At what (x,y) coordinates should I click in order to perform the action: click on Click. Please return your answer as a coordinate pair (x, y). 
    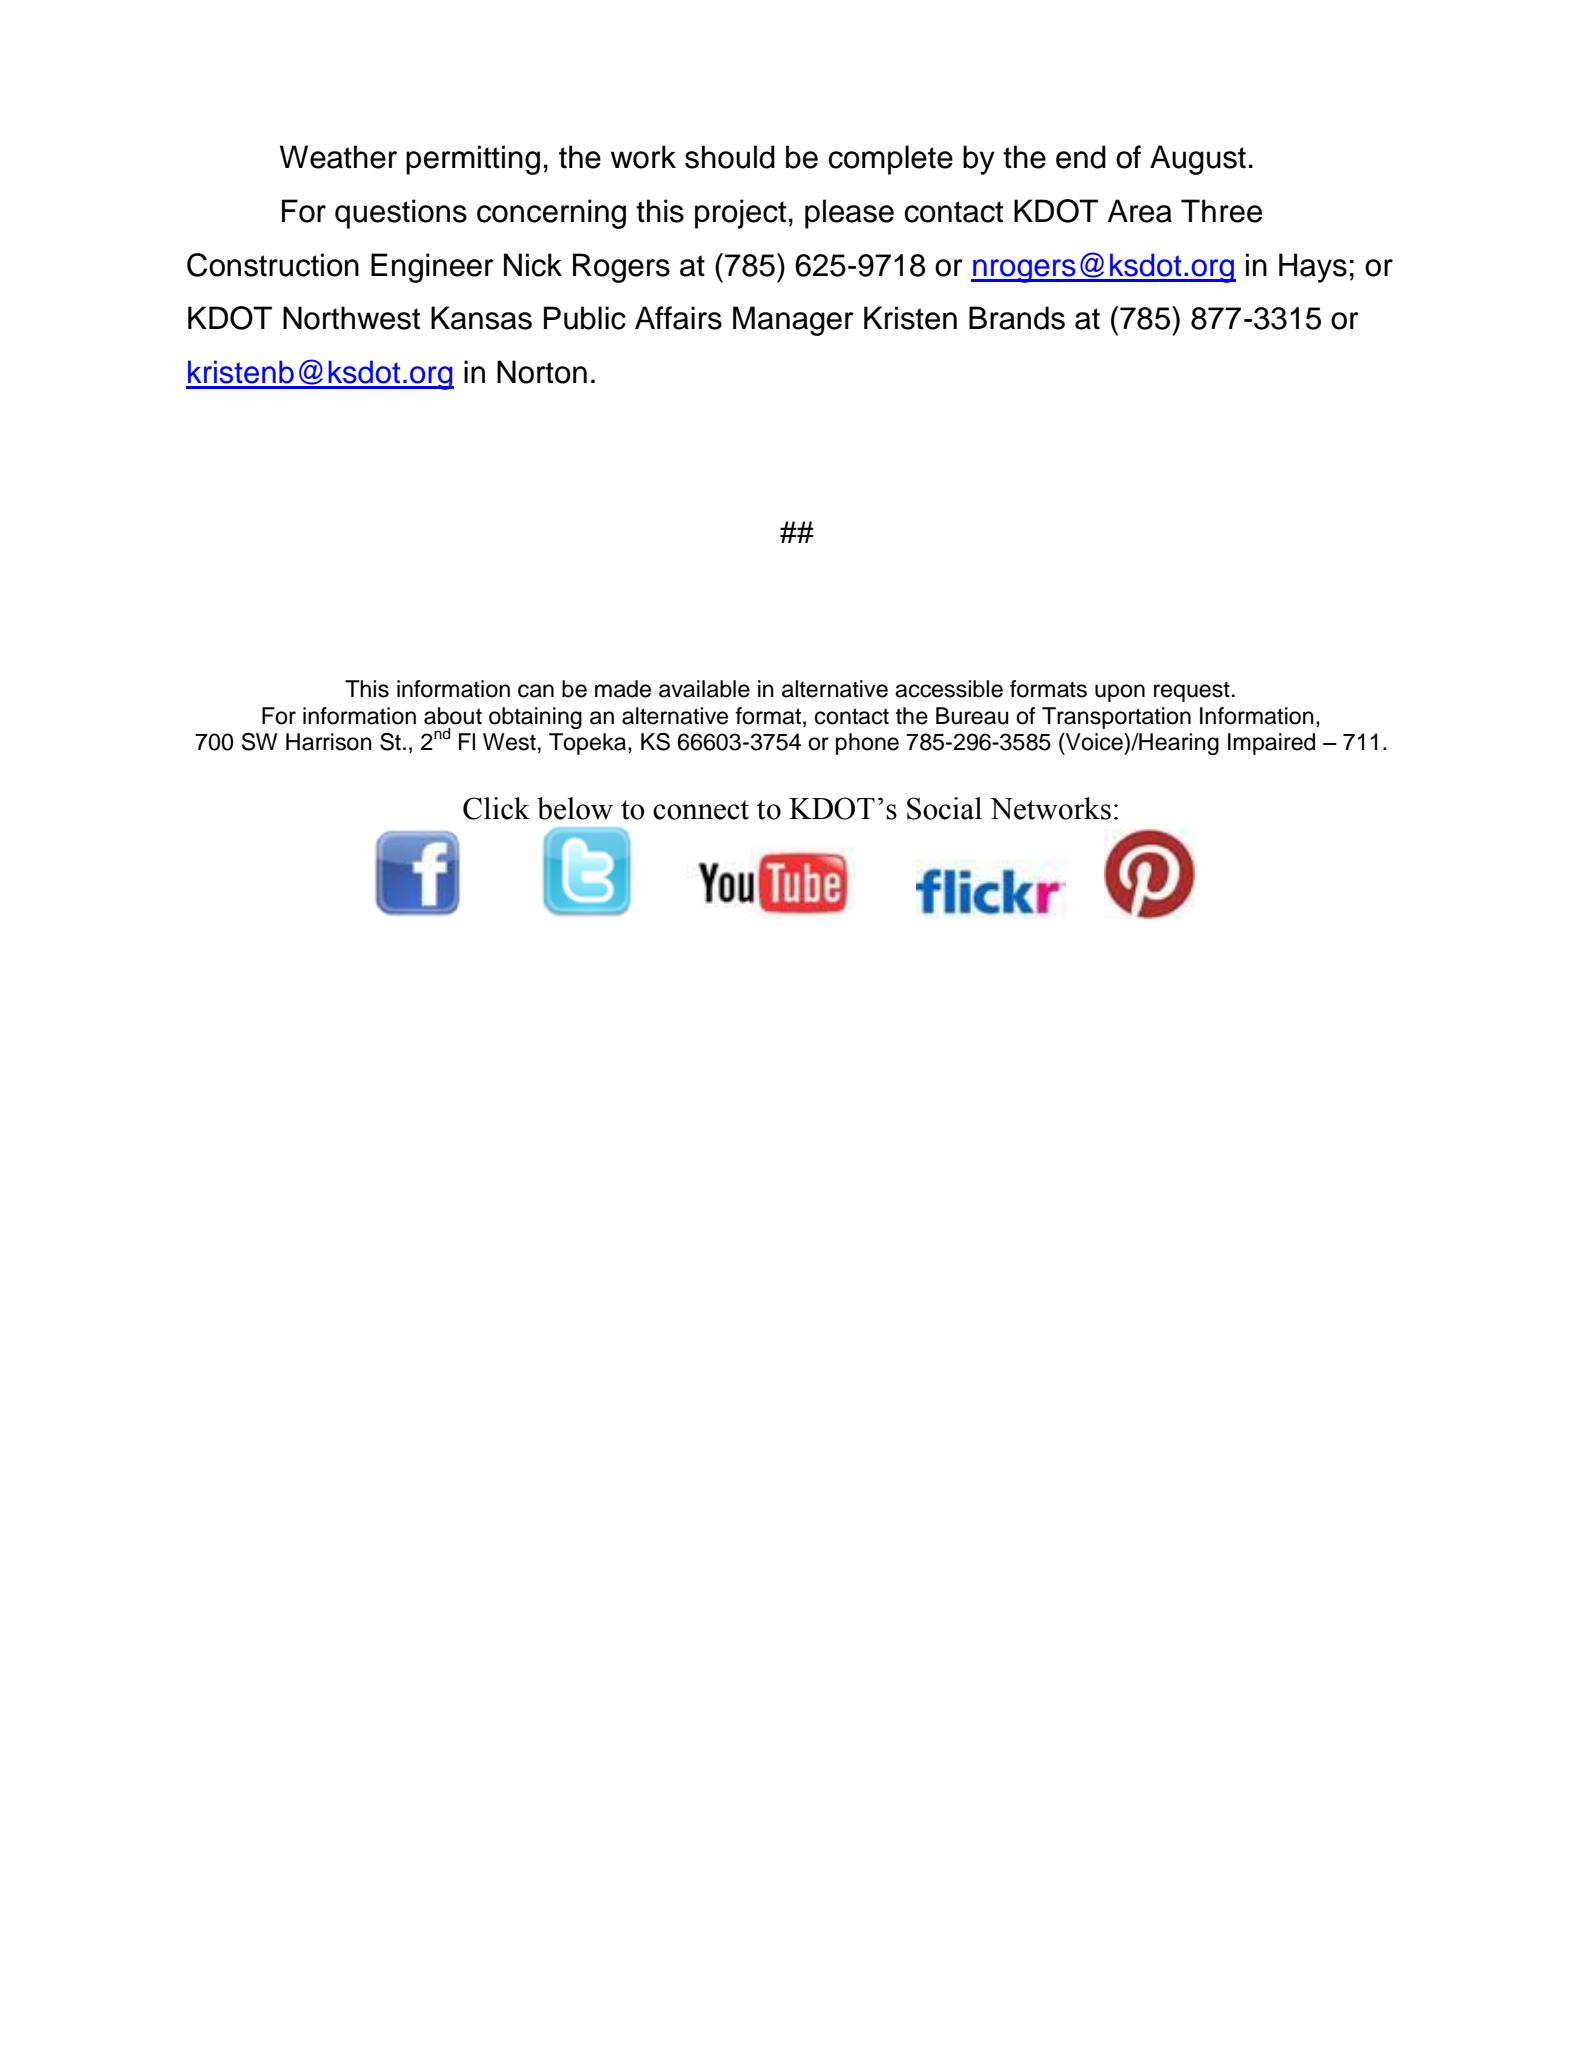
    Looking at the image, I should click on (496, 808).
